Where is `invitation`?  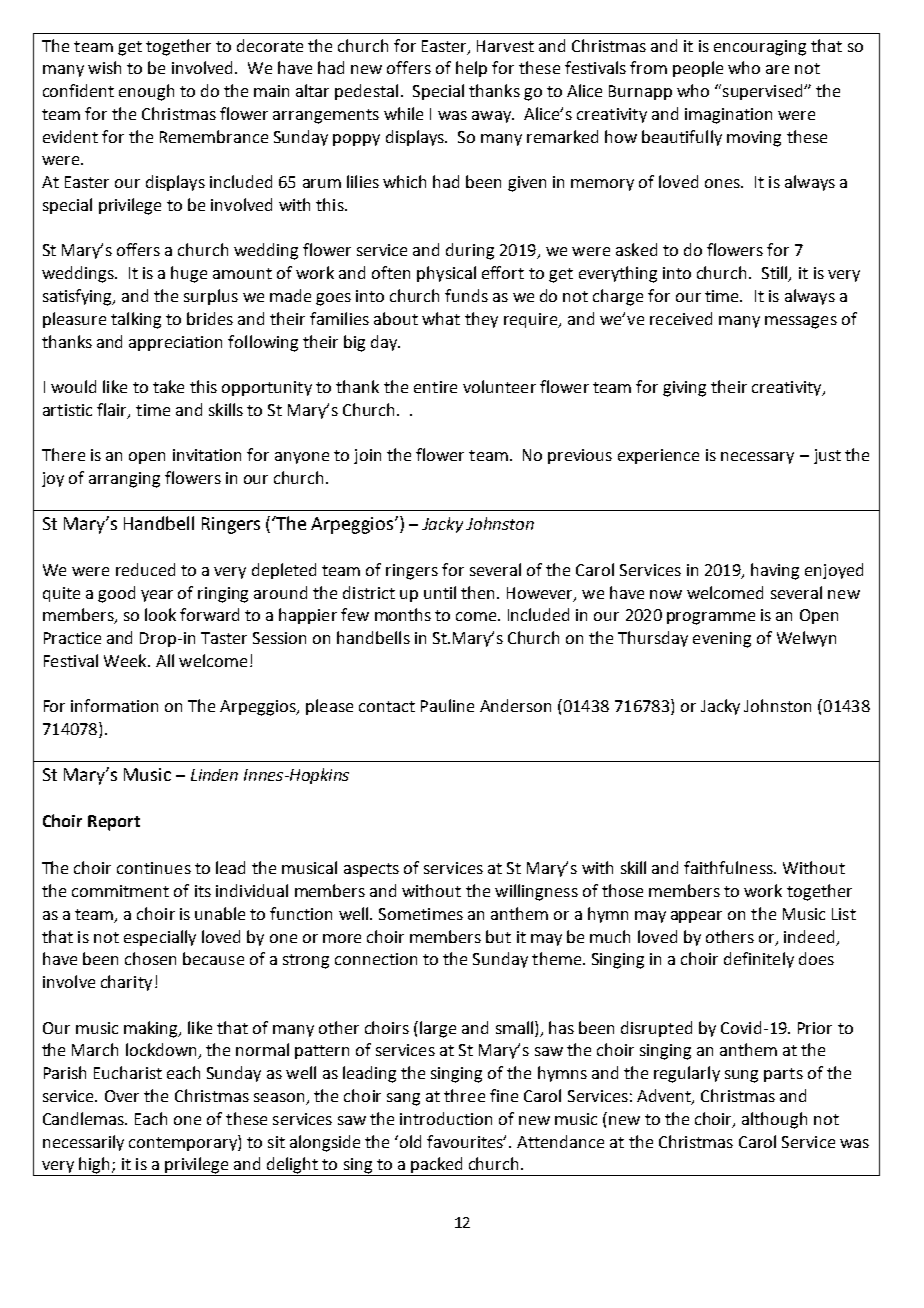
invitation is located at coordinates (207, 455).
